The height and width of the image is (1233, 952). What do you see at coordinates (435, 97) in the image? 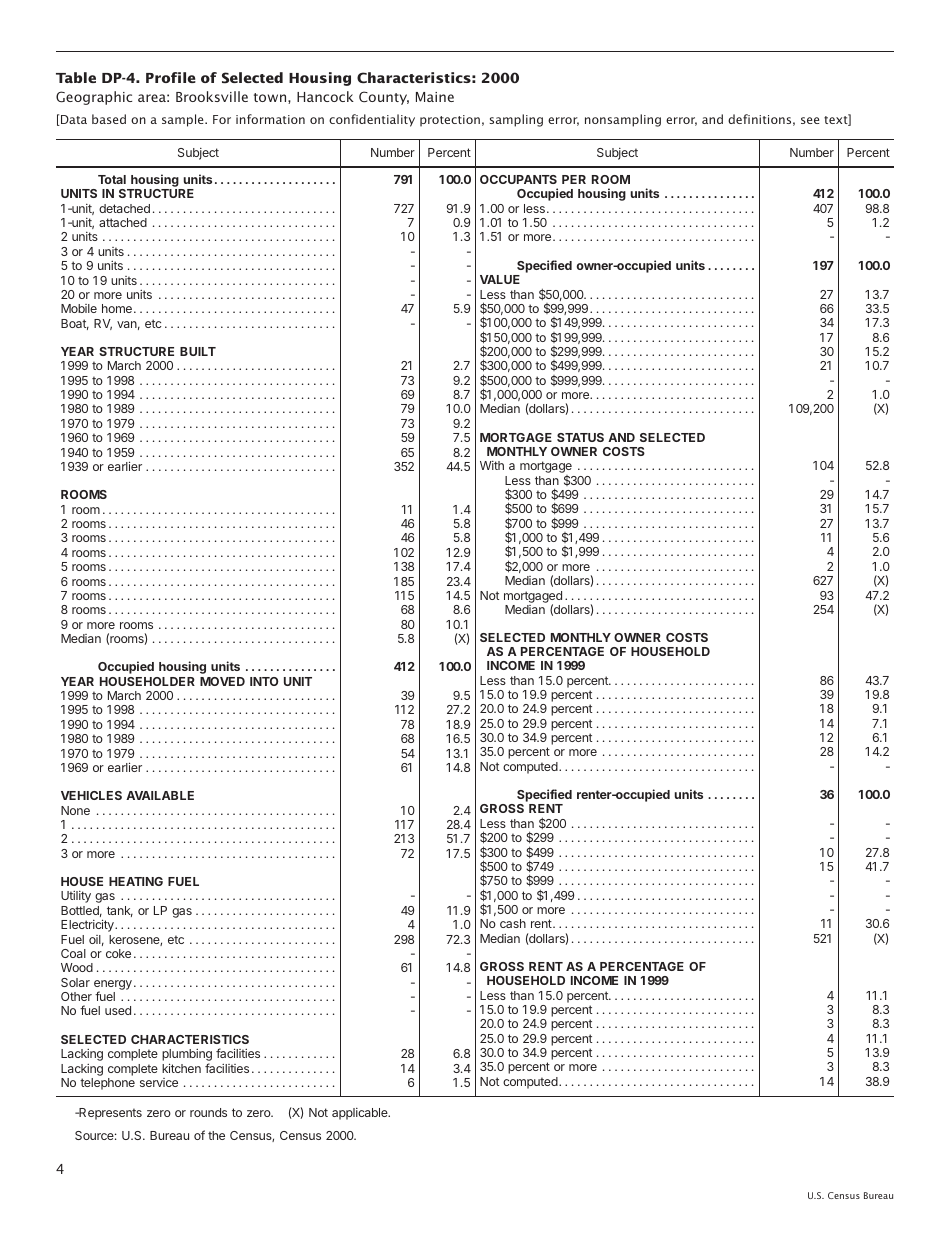
I see `Maine` at bounding box center [435, 97].
